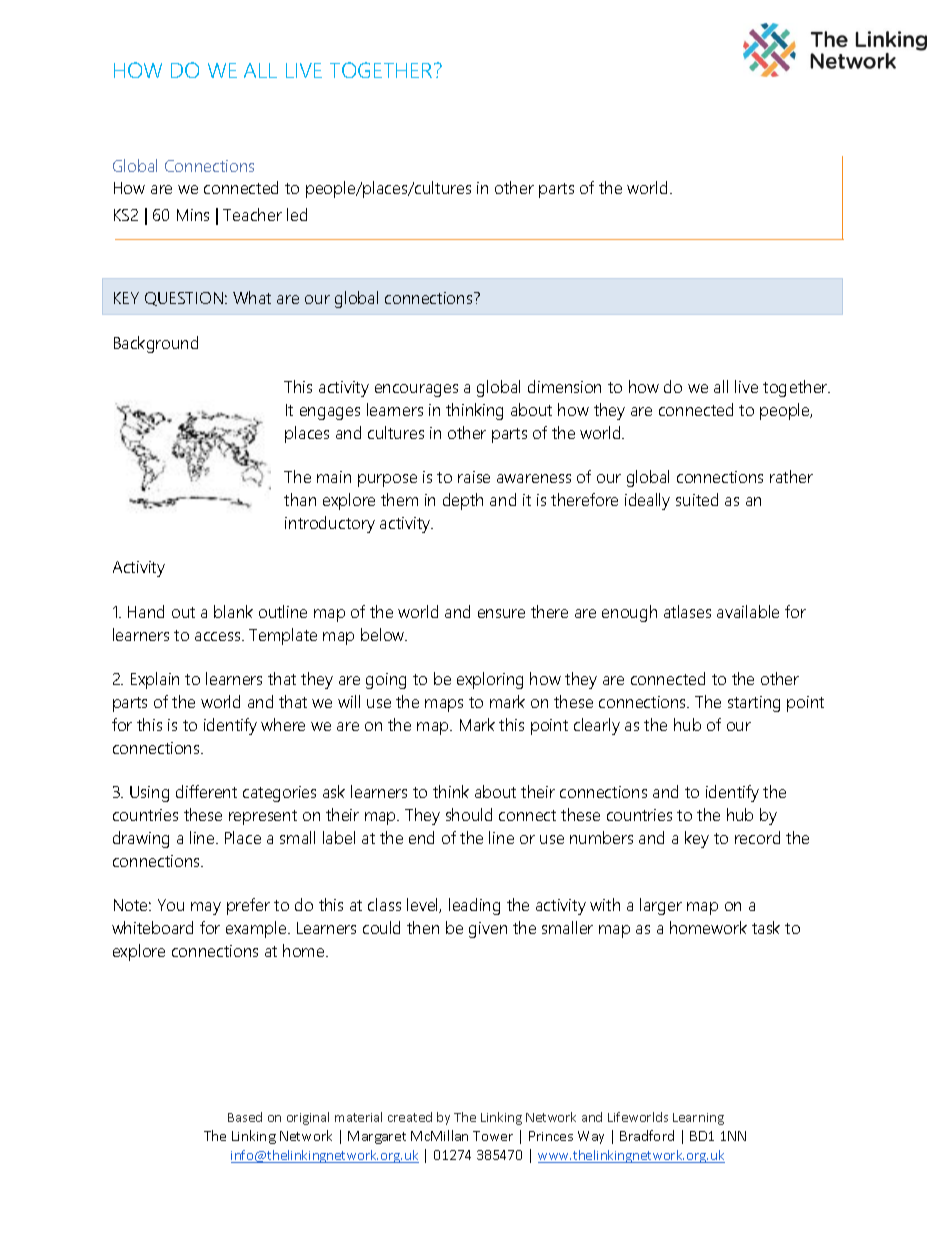 The height and width of the screenshot is (1233, 952). What do you see at coordinates (474, 906) in the screenshot?
I see `leading` at bounding box center [474, 906].
